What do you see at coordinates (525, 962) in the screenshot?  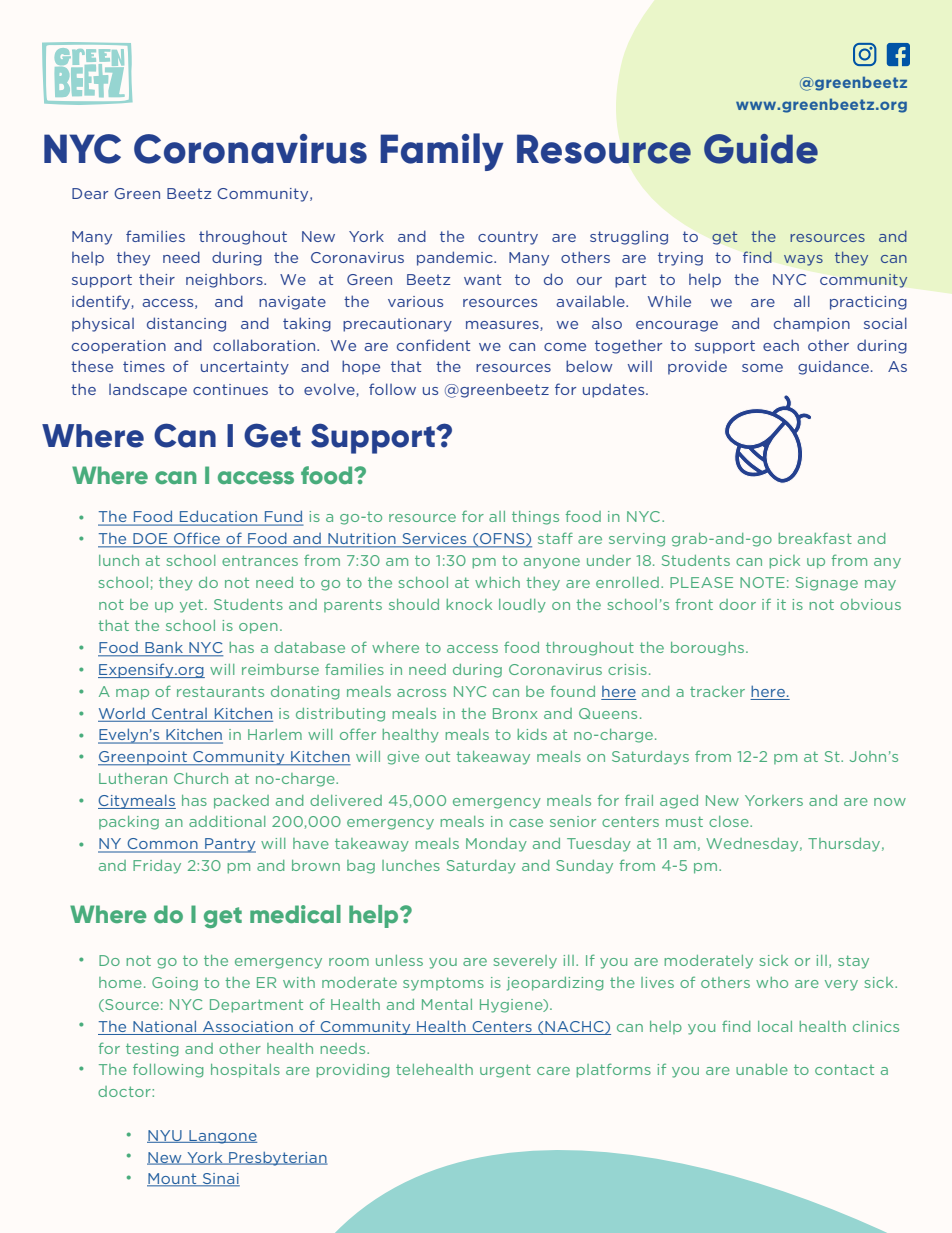 I see `severely` at bounding box center [525, 962].
